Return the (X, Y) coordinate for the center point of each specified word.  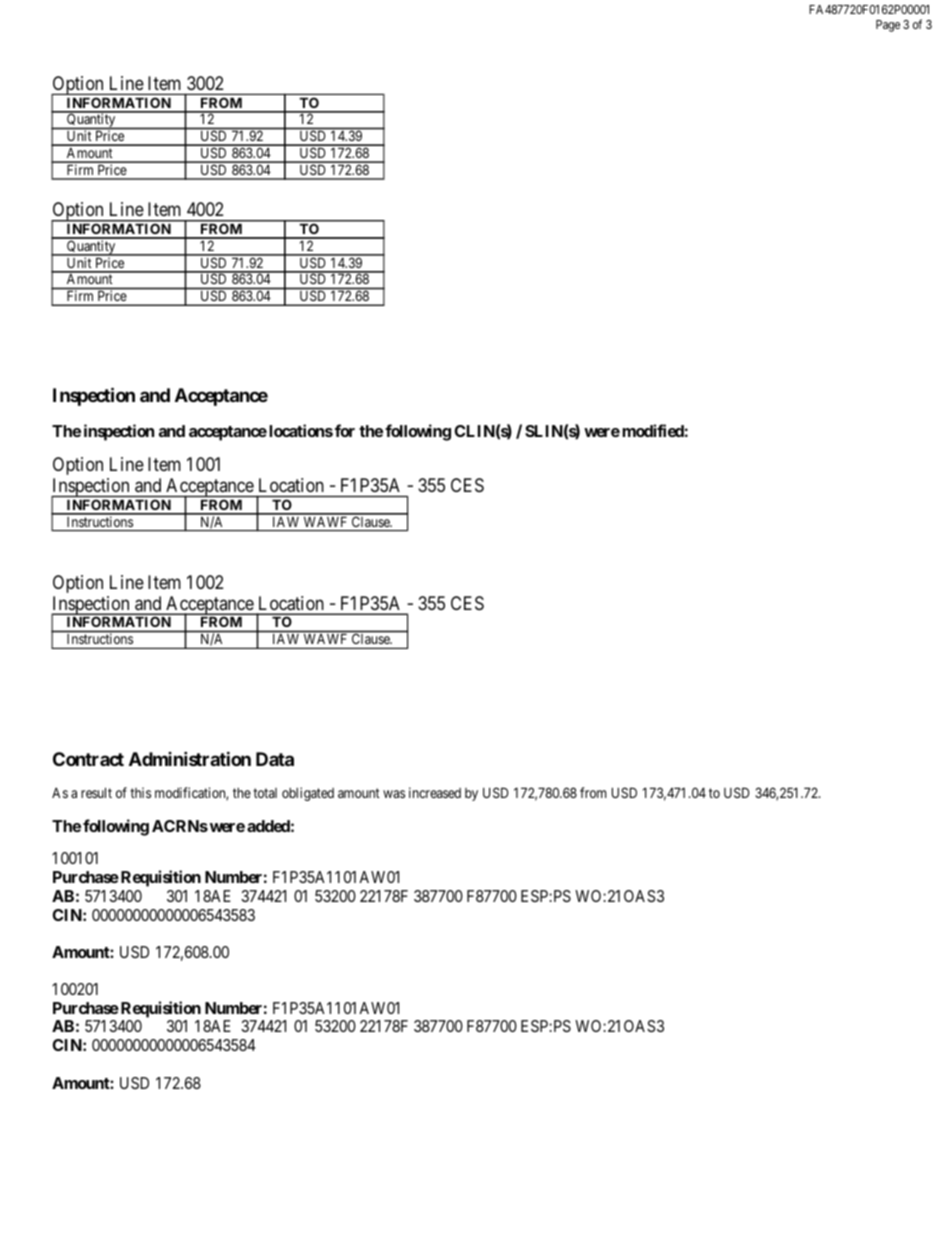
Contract (88, 759)
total (265, 793)
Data (275, 759)
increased (435, 792)
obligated (308, 794)
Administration (190, 758)
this (140, 792)
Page (888, 26)
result (96, 792)
